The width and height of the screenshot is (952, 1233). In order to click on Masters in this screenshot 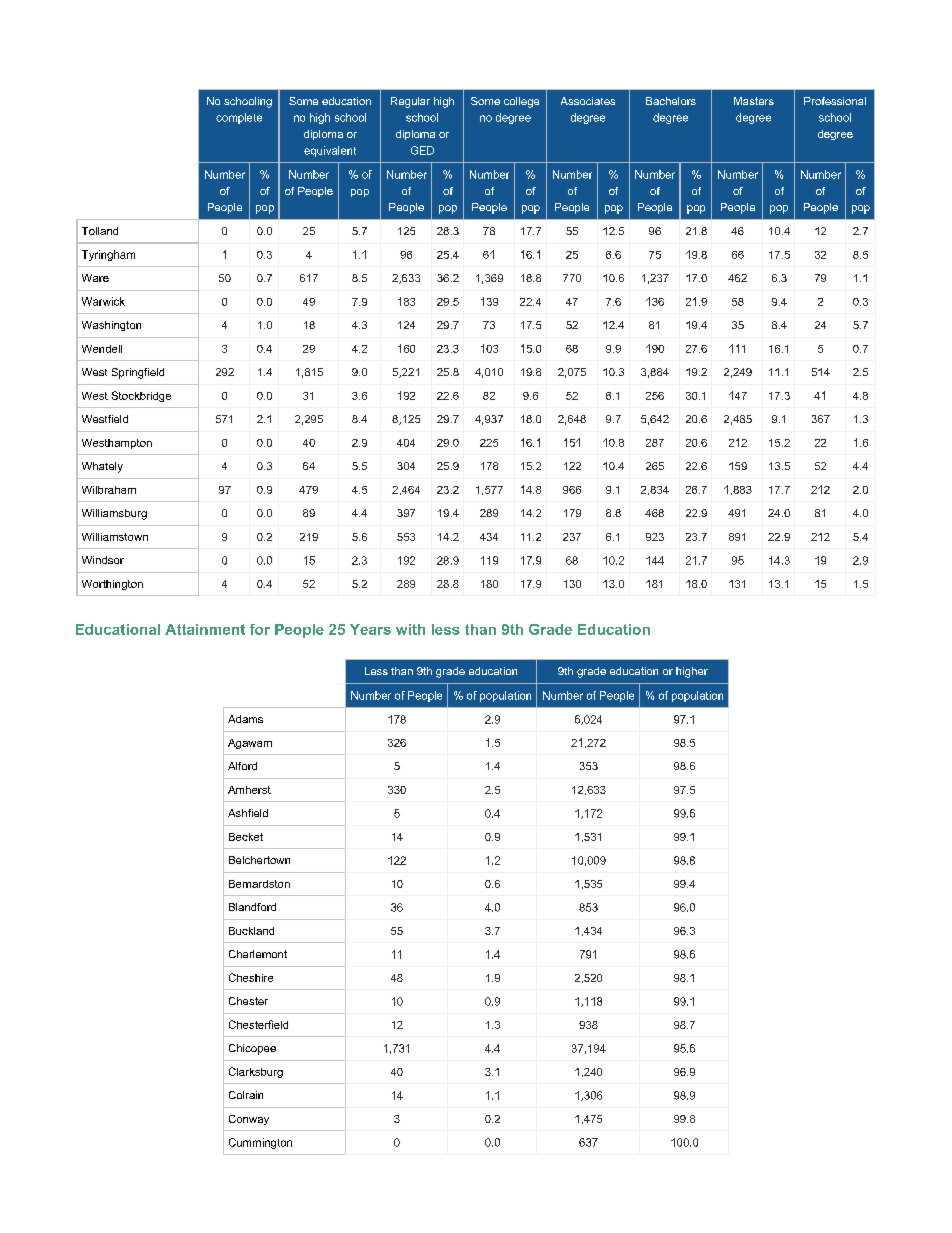, I will do `click(754, 101)`.
